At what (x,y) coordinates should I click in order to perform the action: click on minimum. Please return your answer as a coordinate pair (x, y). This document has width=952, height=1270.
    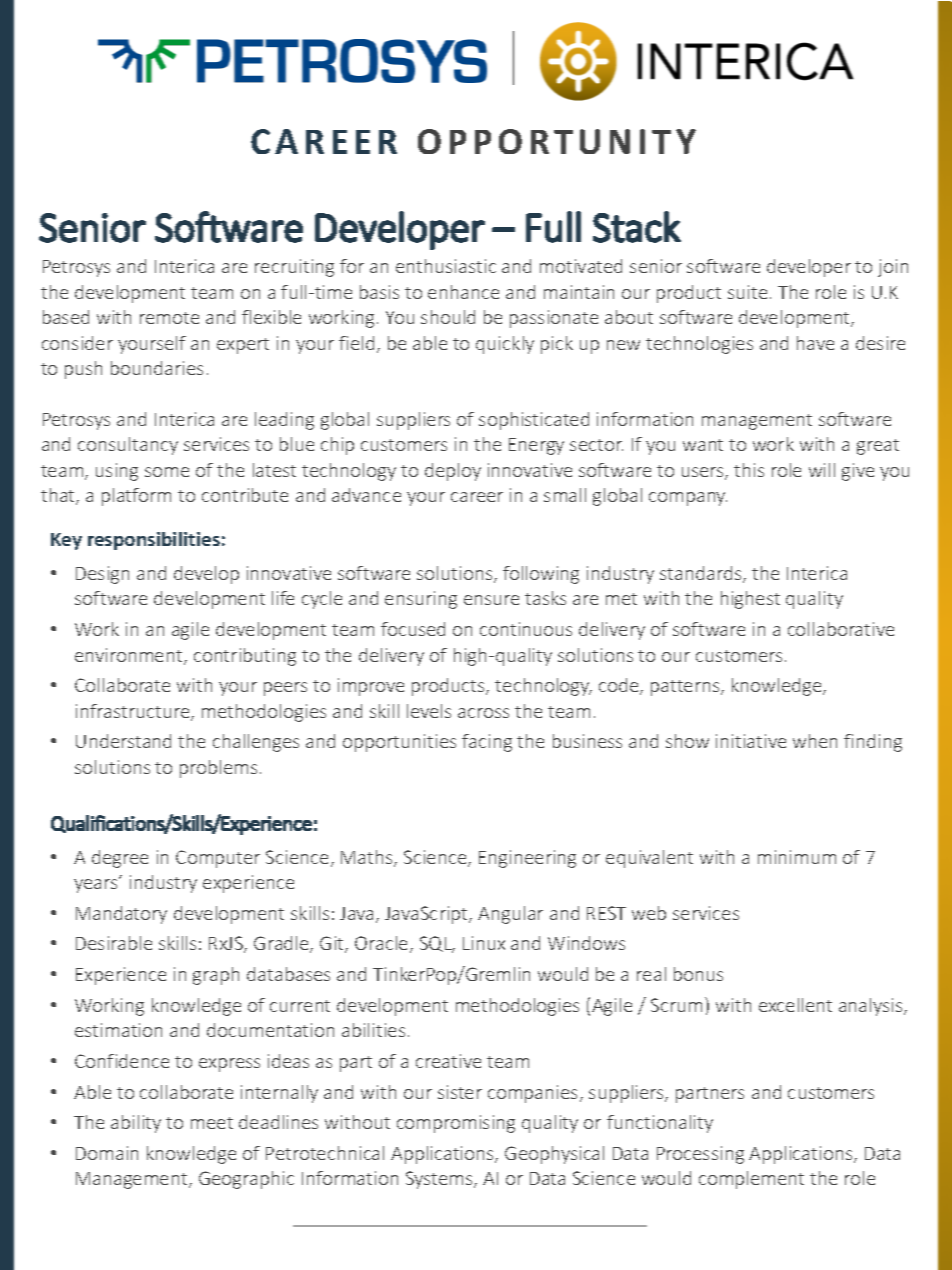
    Looking at the image, I should click on (797, 857).
